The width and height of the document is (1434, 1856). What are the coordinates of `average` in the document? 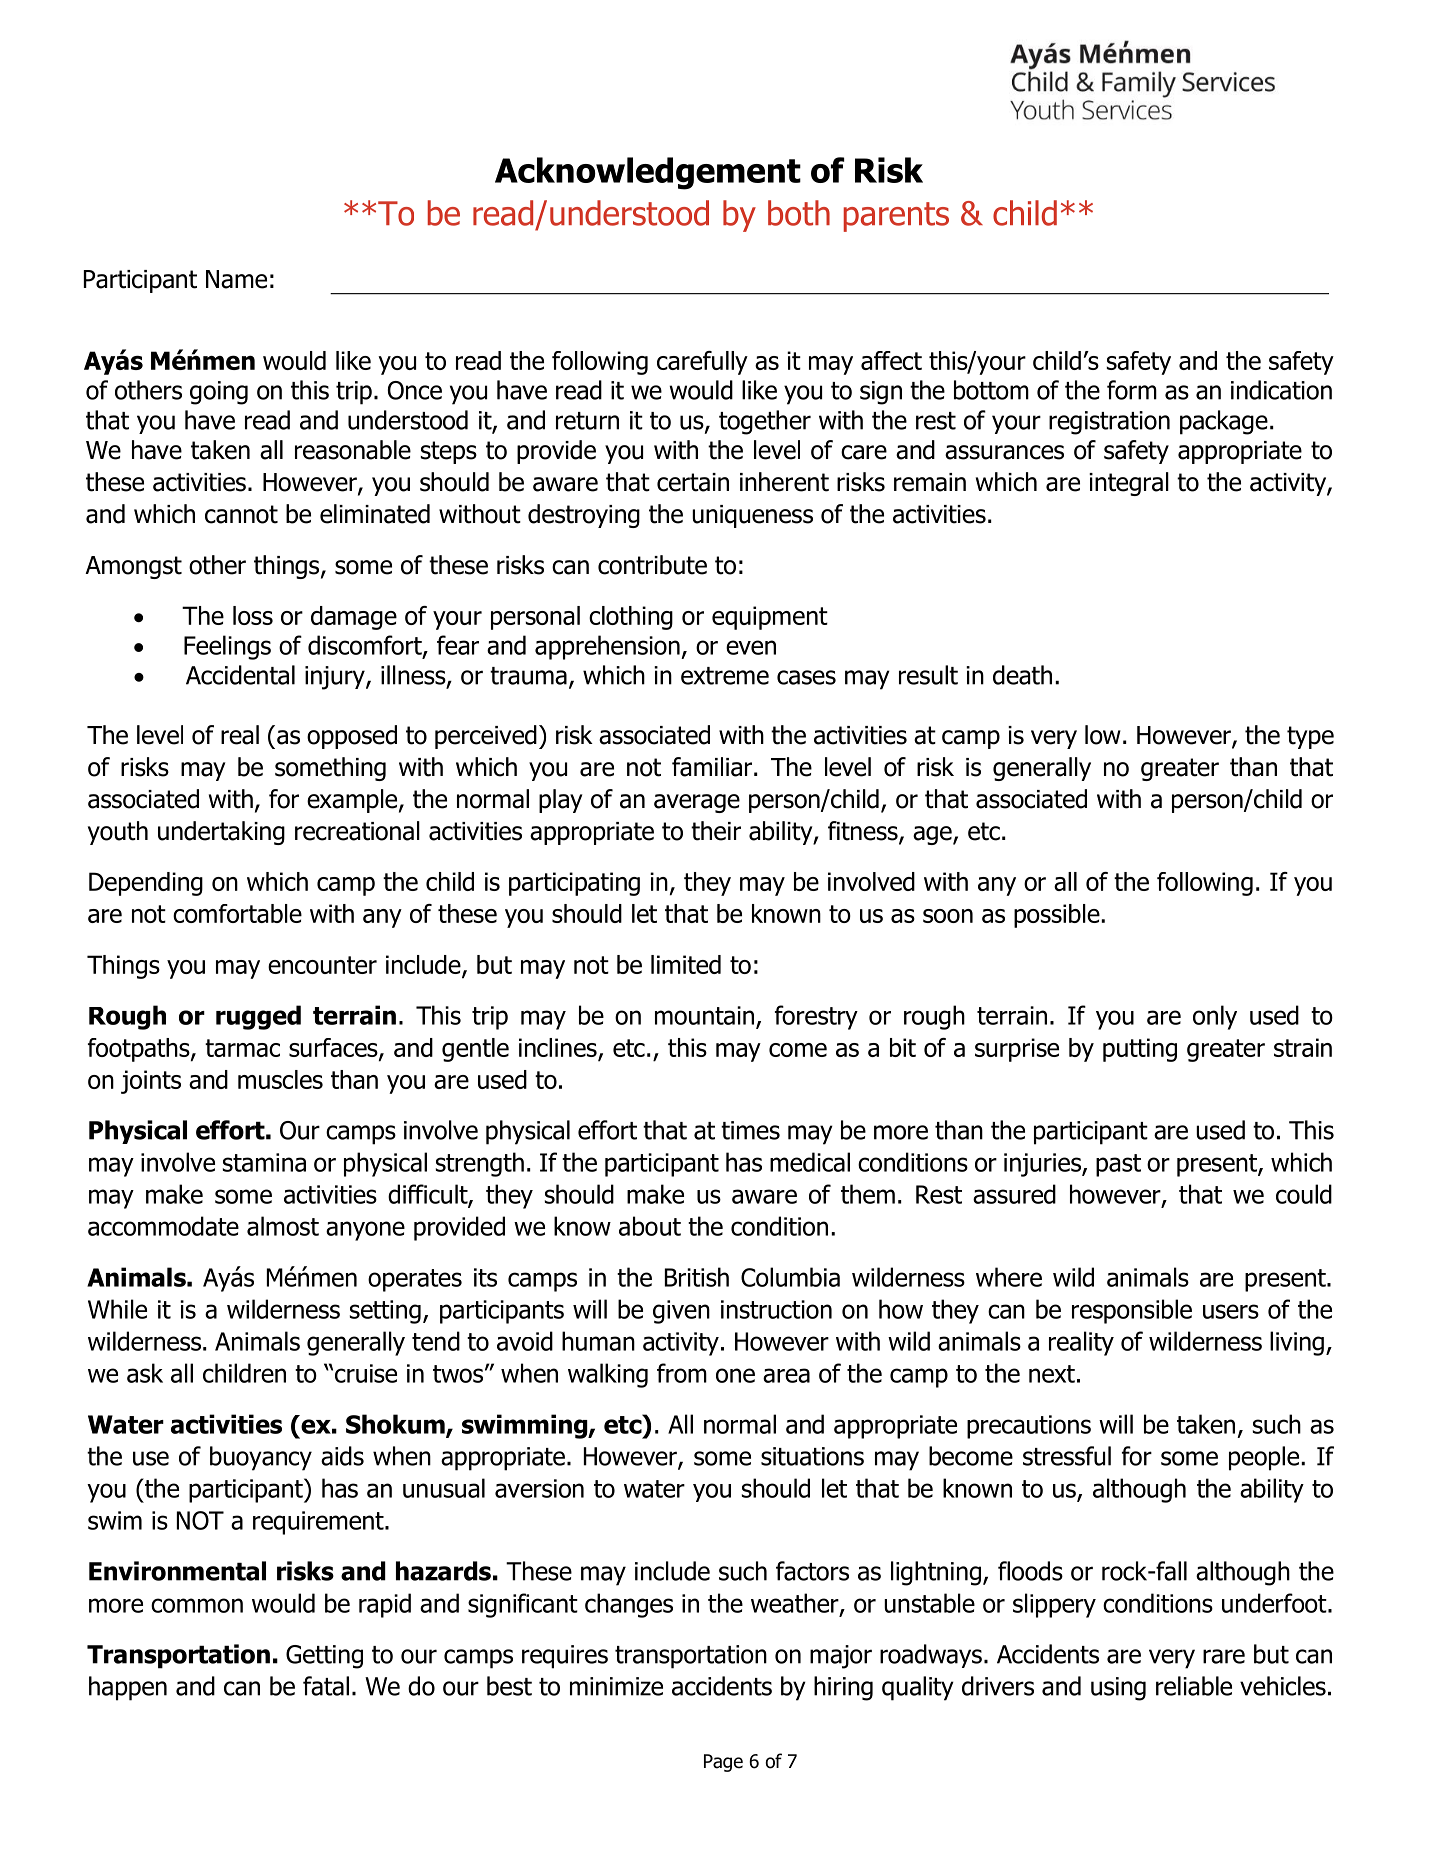 It's located at (697, 803).
